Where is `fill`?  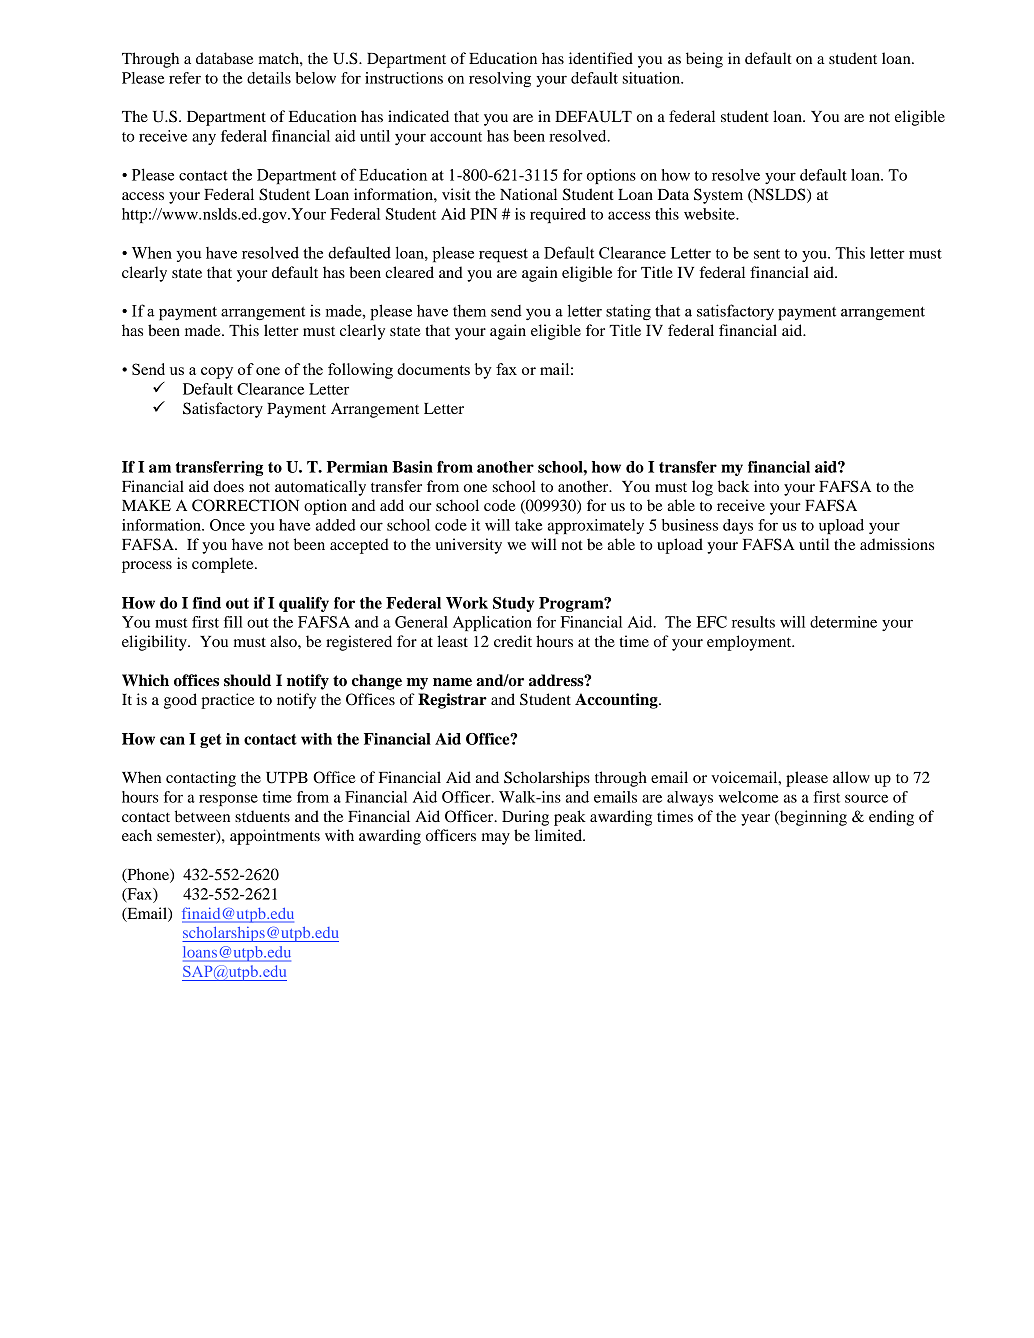 fill is located at coordinates (233, 622).
